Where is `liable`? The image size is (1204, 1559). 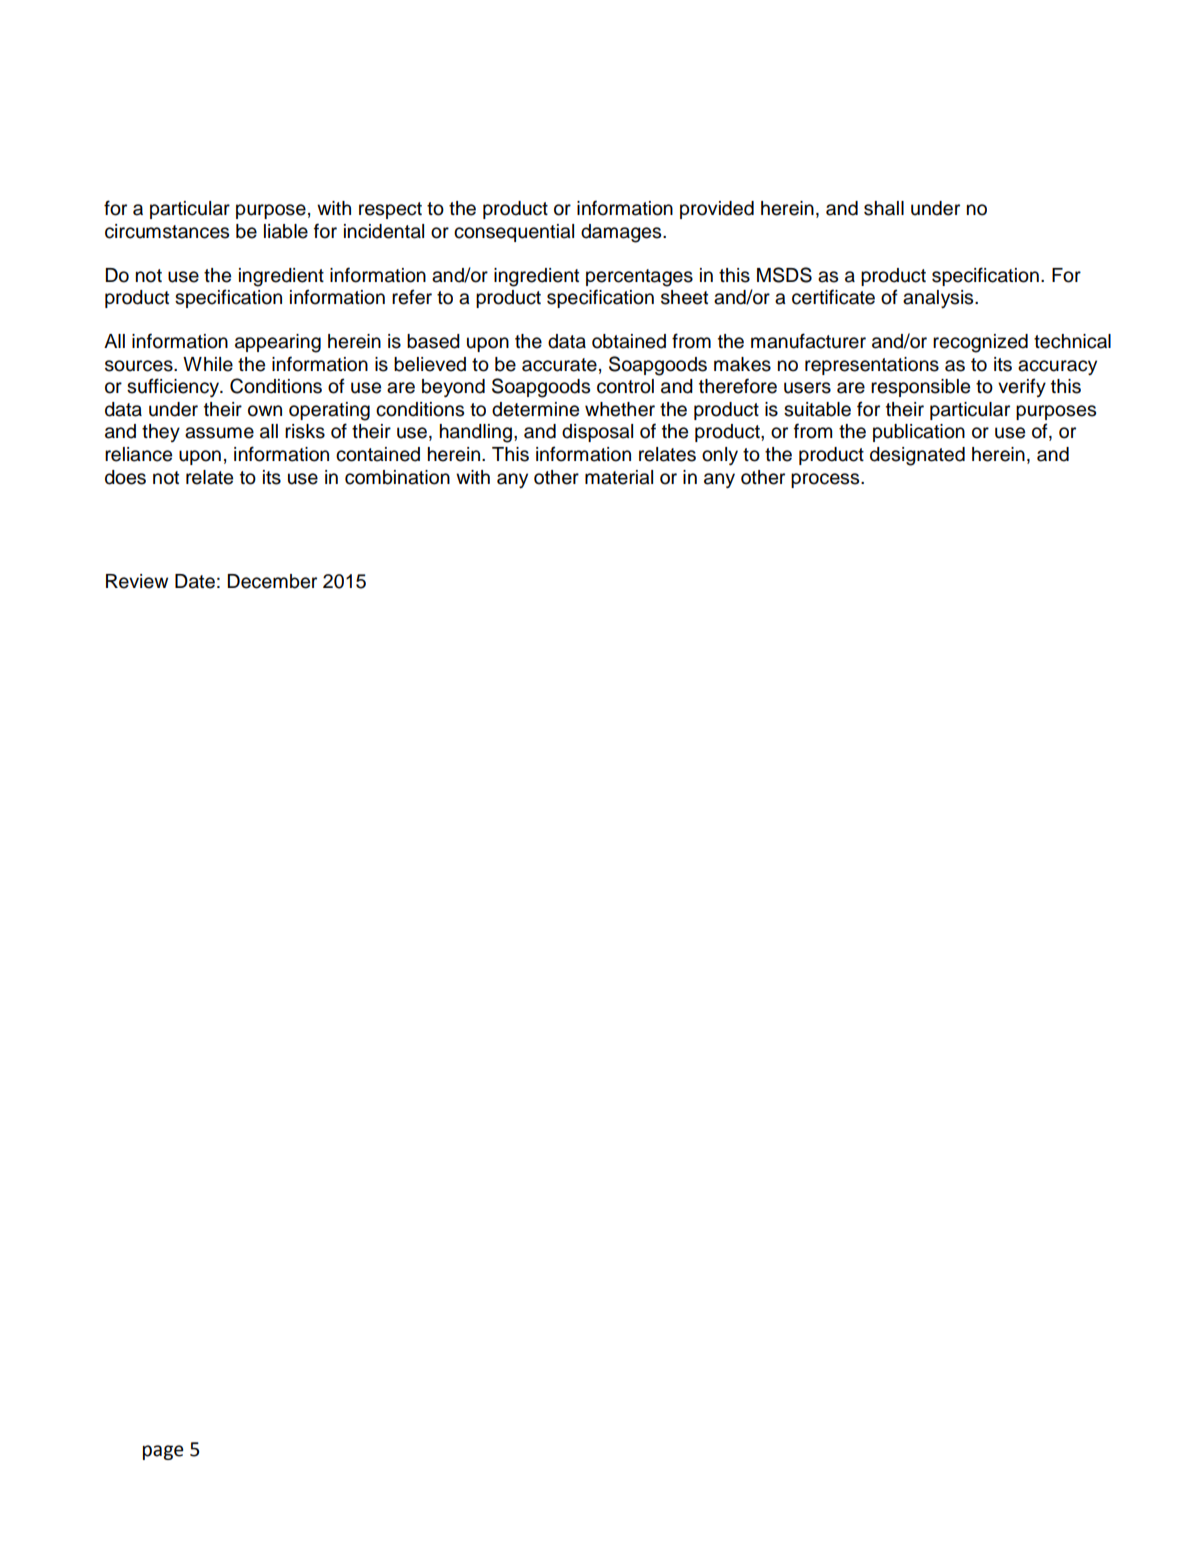
liable is located at coordinates (286, 231).
